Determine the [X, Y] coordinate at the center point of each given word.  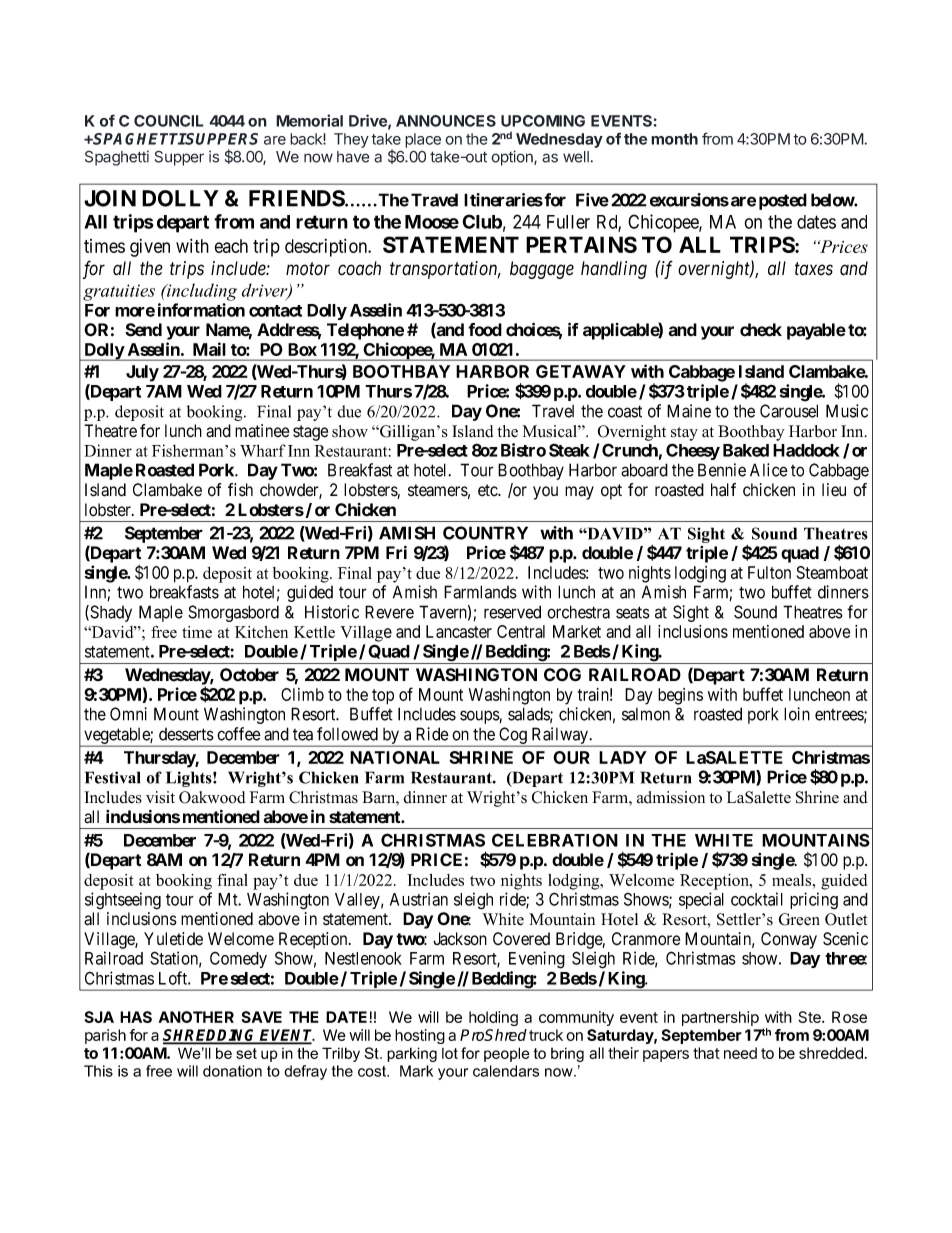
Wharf [263, 450]
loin [797, 714]
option [513, 158]
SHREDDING [211, 1036]
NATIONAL [395, 757]
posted [783, 201]
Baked [746, 450]
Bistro [523, 450]
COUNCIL [169, 121]
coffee [239, 734]
